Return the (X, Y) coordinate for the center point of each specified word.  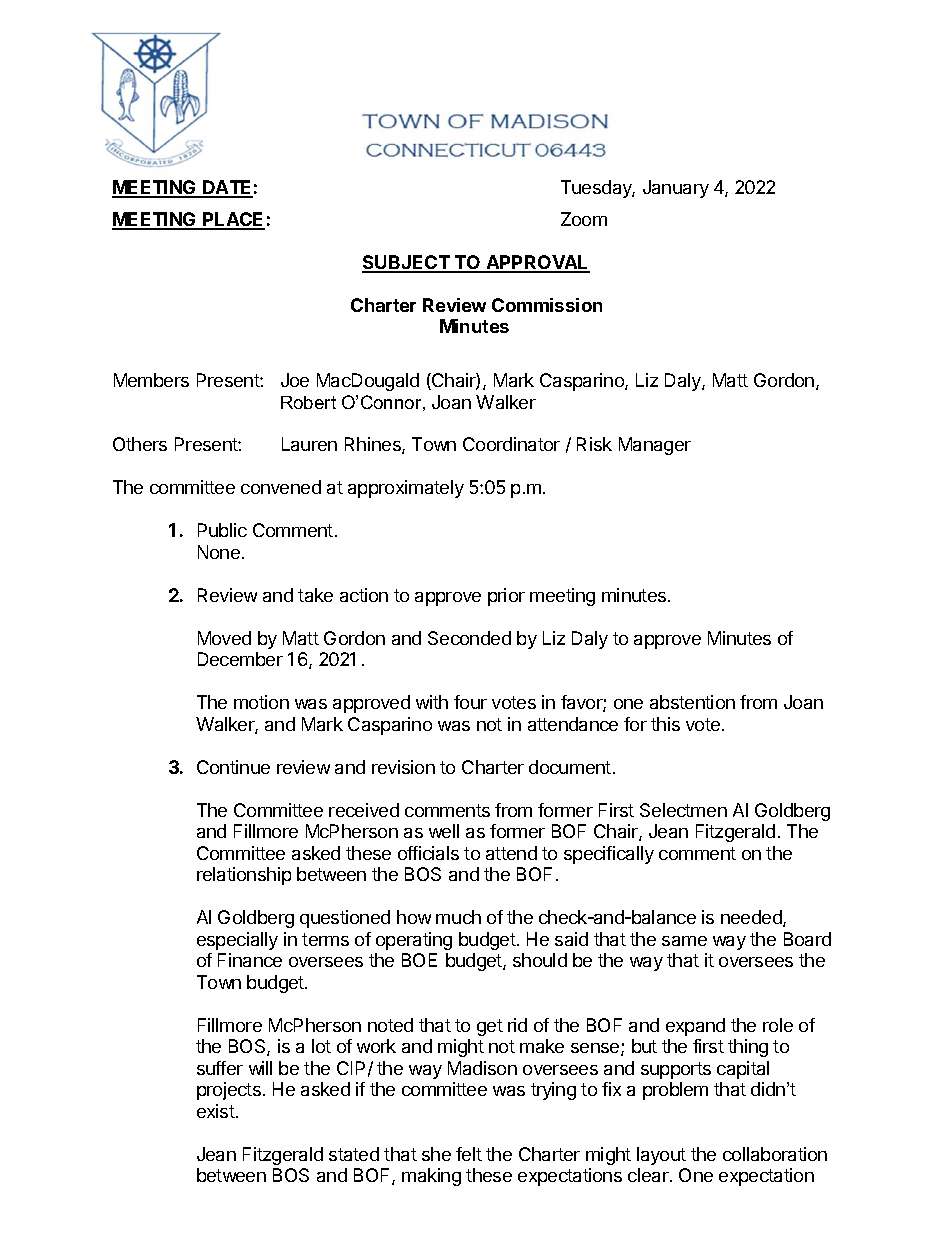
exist (216, 1111)
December (240, 659)
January (676, 189)
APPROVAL (537, 263)
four (470, 702)
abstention (692, 702)
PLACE (233, 220)
